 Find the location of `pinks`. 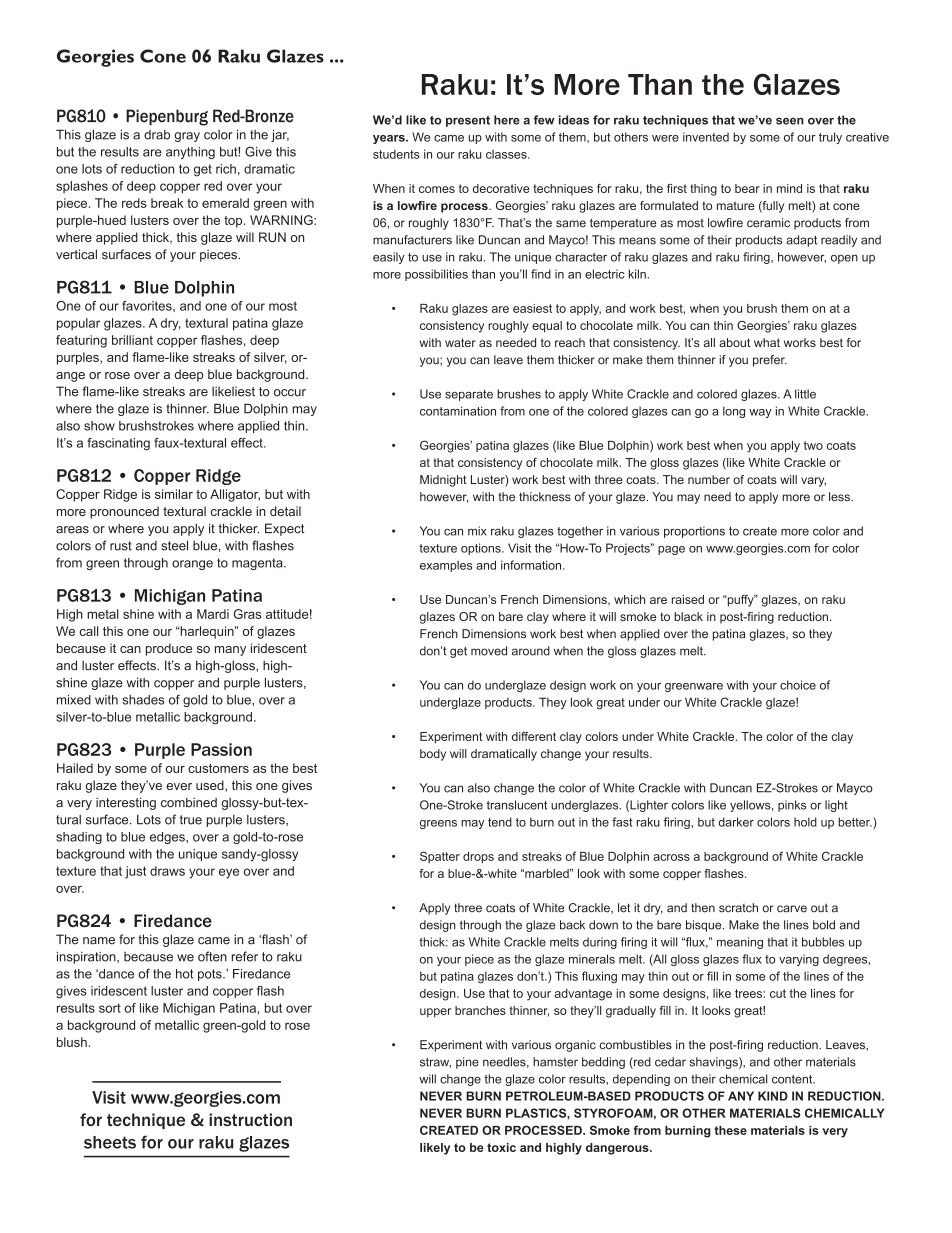

pinks is located at coordinates (792, 806).
